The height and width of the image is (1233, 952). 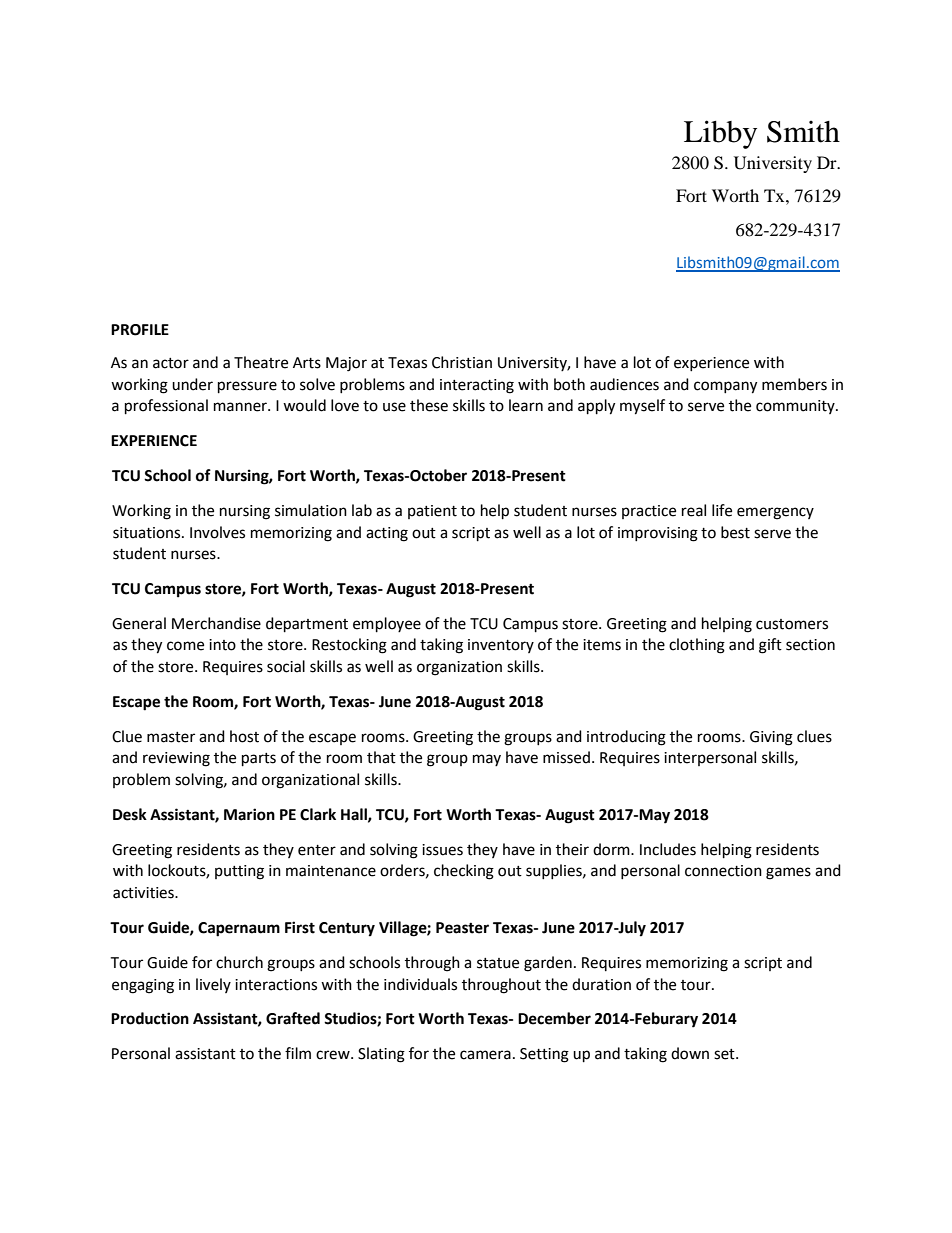 What do you see at coordinates (792, 624) in the image?
I see `customers` at bounding box center [792, 624].
